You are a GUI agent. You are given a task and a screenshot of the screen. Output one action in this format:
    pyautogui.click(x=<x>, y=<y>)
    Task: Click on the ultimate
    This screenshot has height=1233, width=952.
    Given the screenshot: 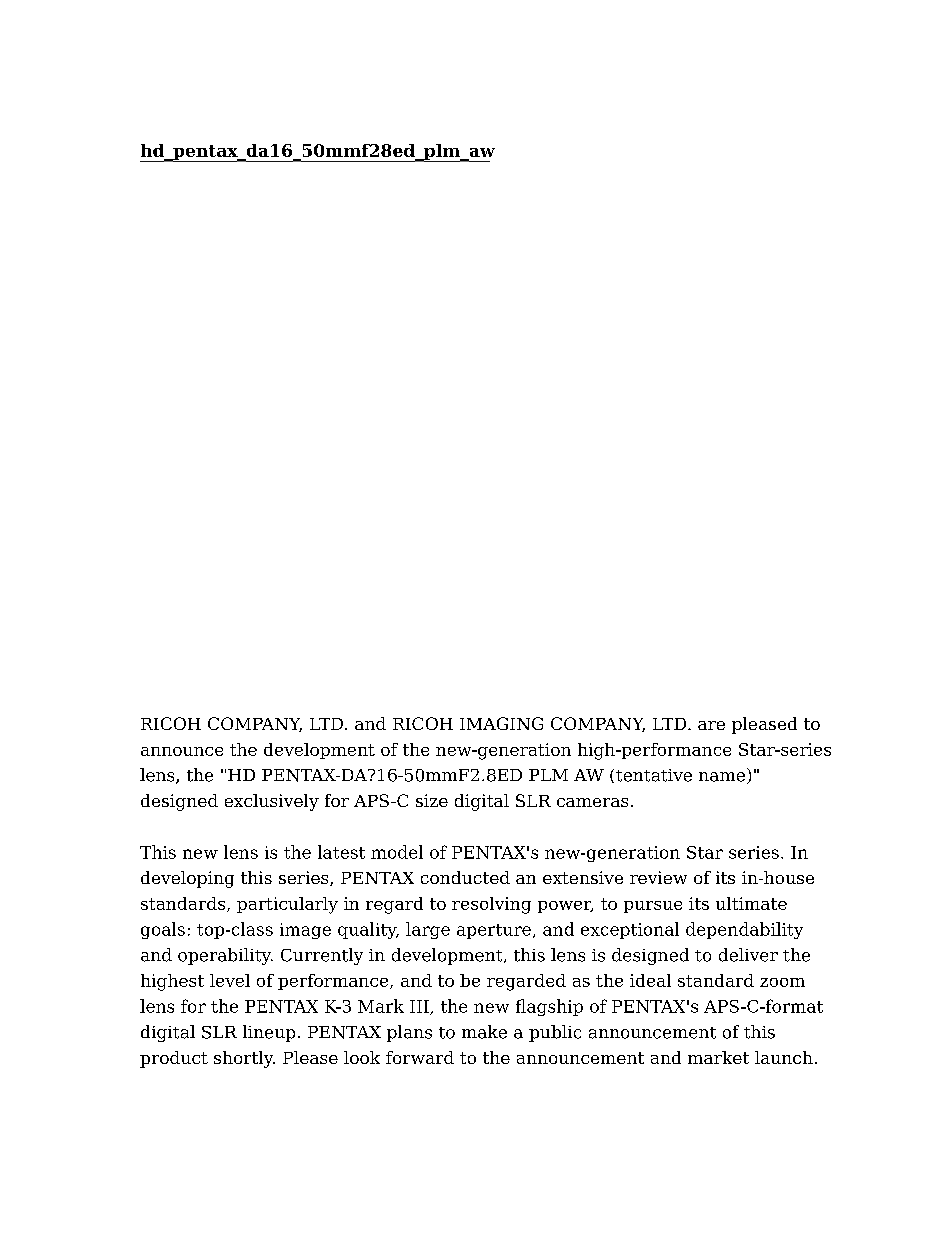 What is the action you would take?
    pyautogui.click(x=751, y=903)
